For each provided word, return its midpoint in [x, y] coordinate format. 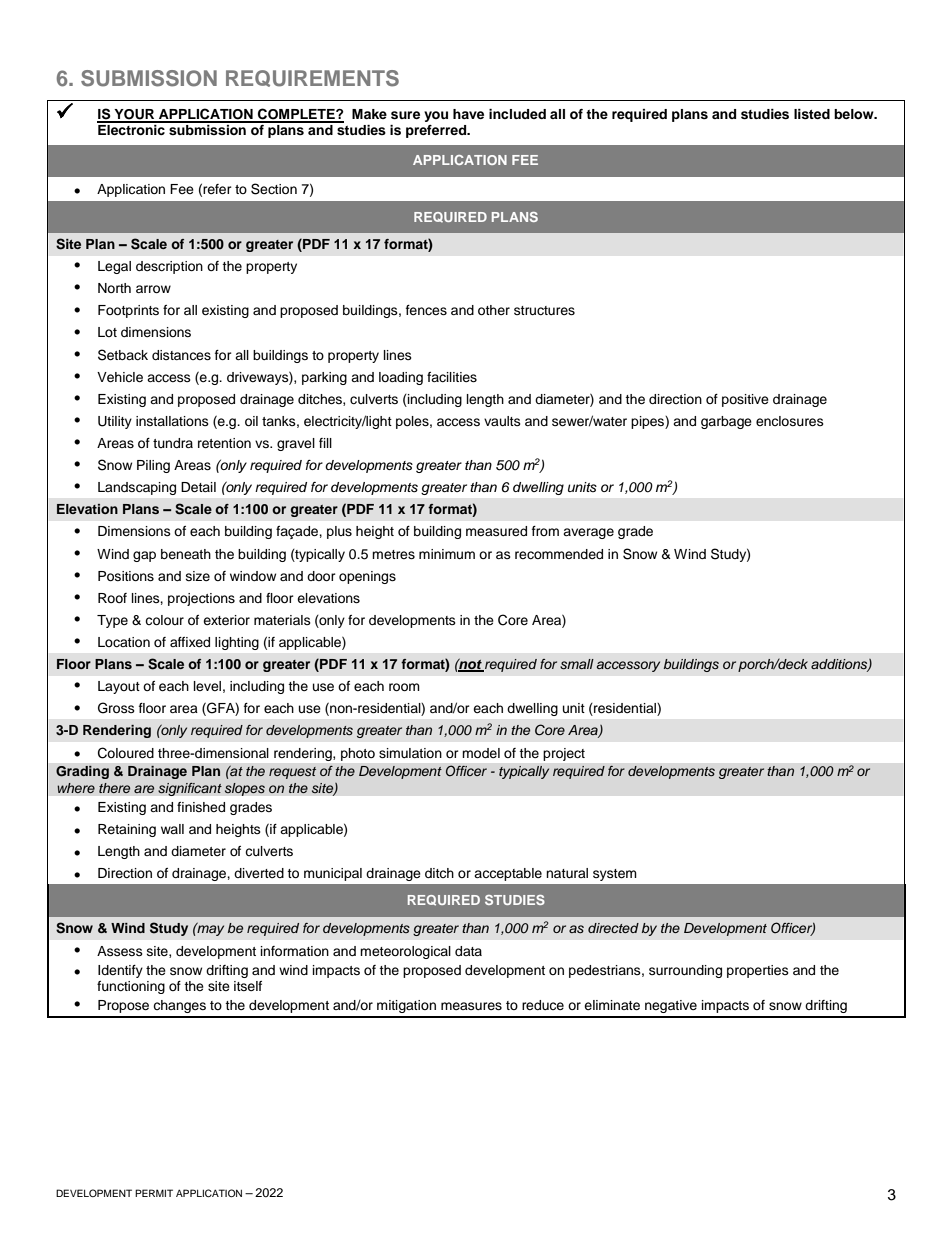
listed [812, 114]
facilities [452, 377]
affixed [190, 642]
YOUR [134, 115]
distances [181, 355]
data [468, 951]
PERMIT [154, 1193]
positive [745, 400]
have [468, 114]
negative [671, 1006]
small [577, 664]
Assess [120, 951]
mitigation [406, 1006]
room [404, 687]
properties [758, 971]
